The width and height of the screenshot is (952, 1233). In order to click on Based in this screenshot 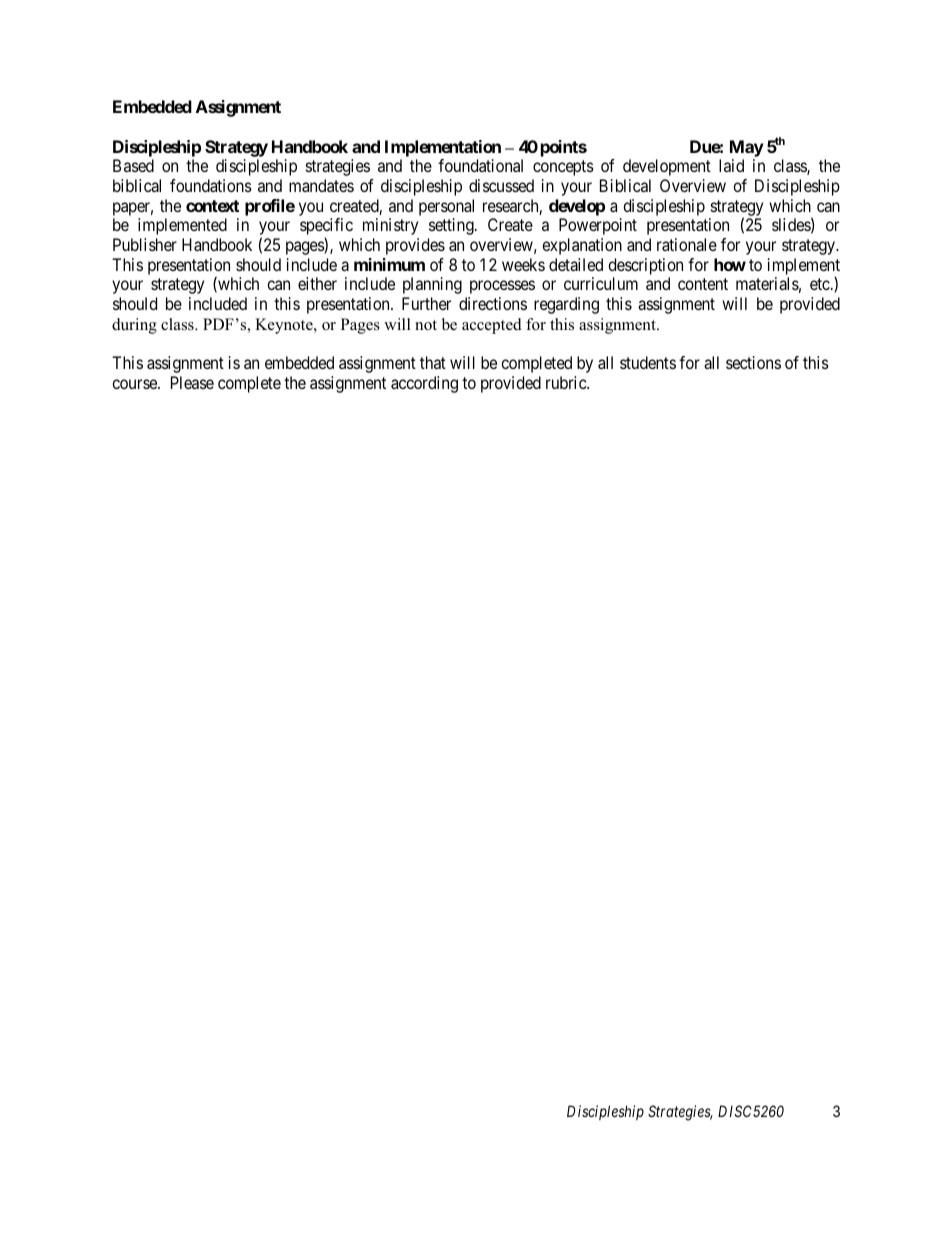, I will do `click(133, 165)`.
